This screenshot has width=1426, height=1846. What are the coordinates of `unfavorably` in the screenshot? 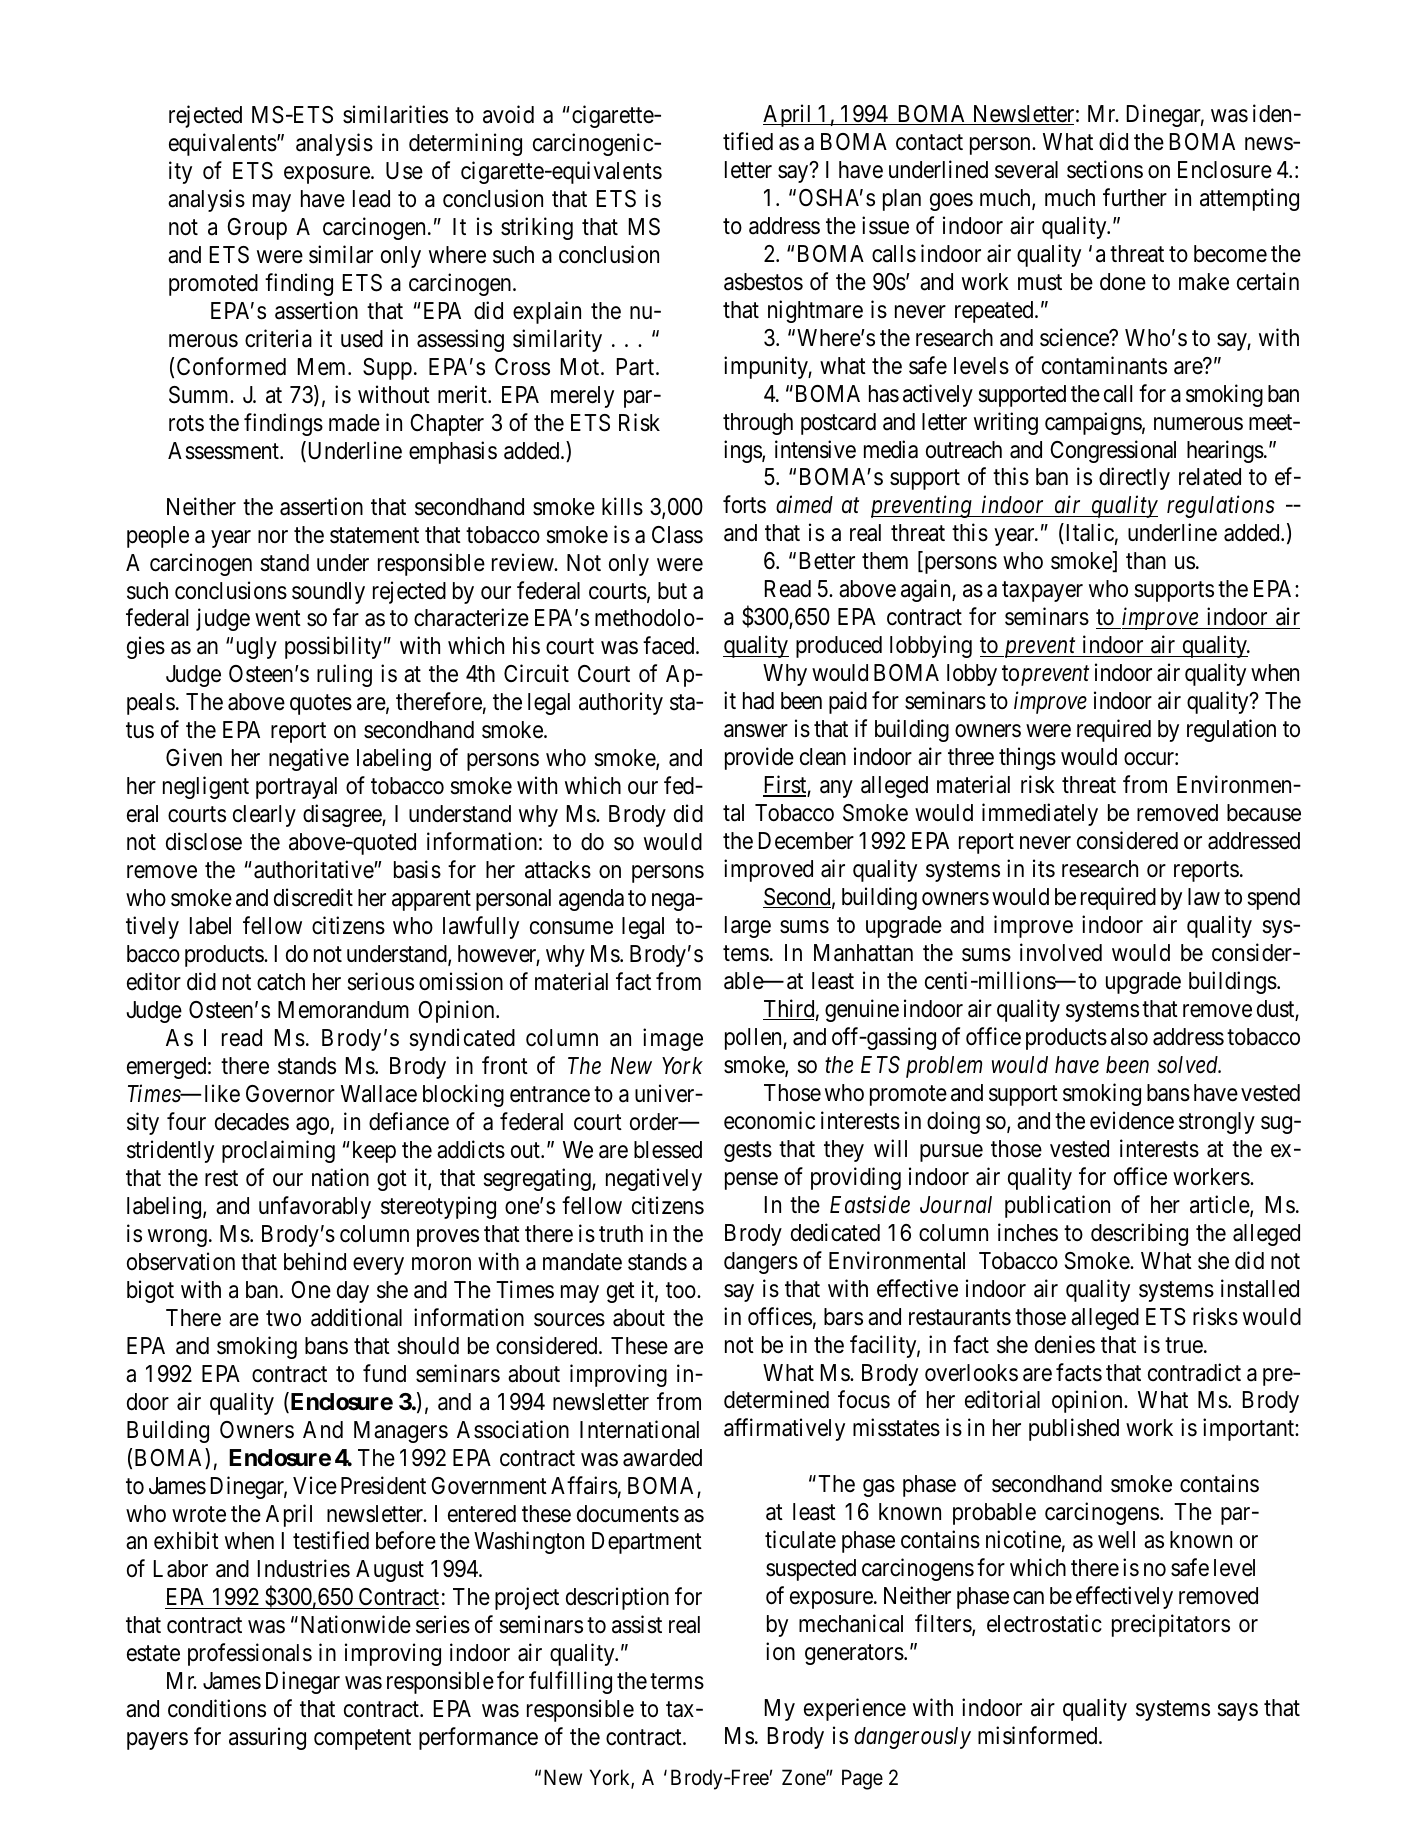 It's located at (315, 1207).
